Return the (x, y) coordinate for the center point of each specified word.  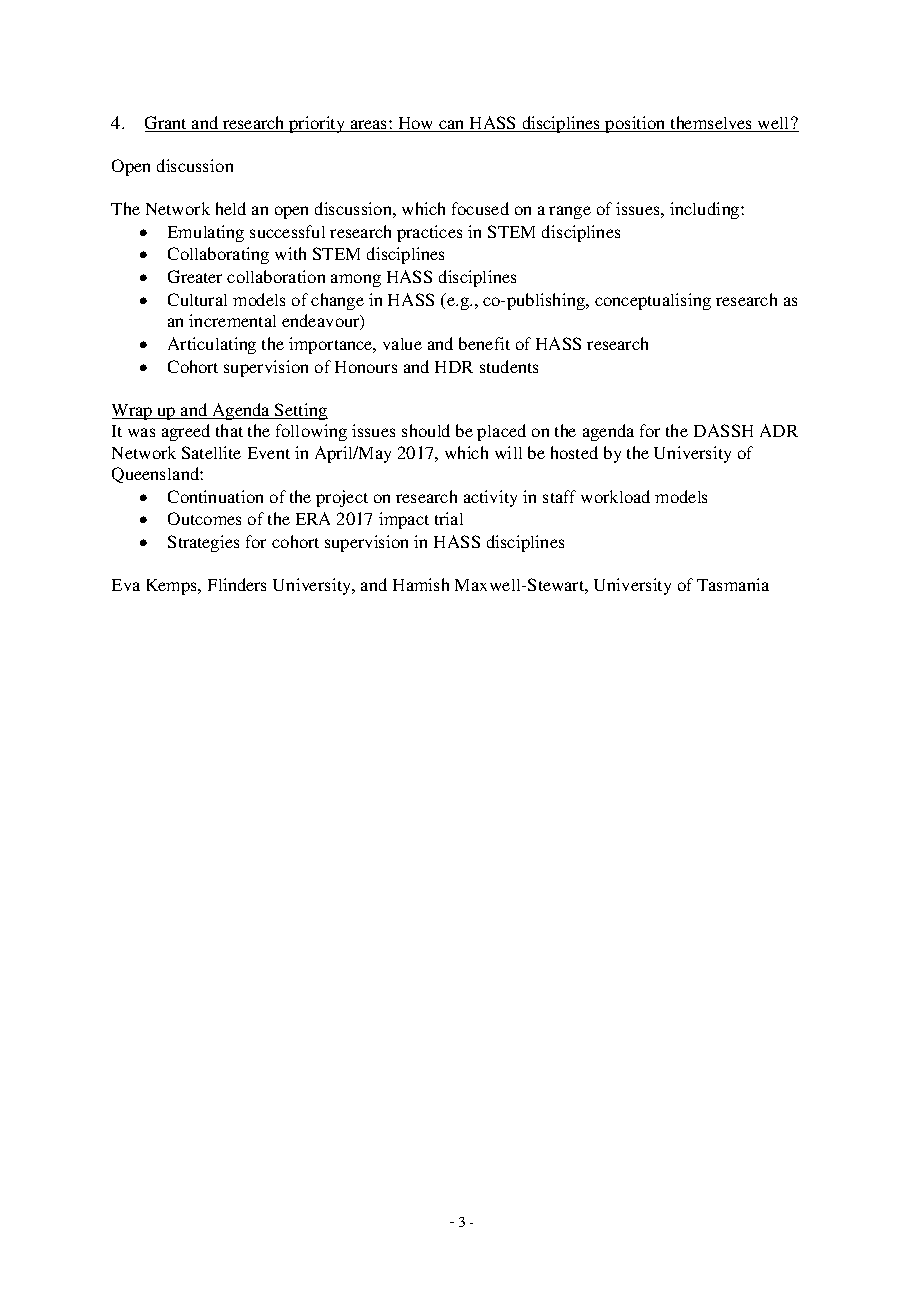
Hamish (421, 584)
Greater (195, 276)
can (452, 126)
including (706, 210)
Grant (167, 124)
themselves (711, 124)
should (426, 430)
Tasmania (733, 584)
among (356, 280)
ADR (779, 430)
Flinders (237, 584)
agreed (186, 432)
